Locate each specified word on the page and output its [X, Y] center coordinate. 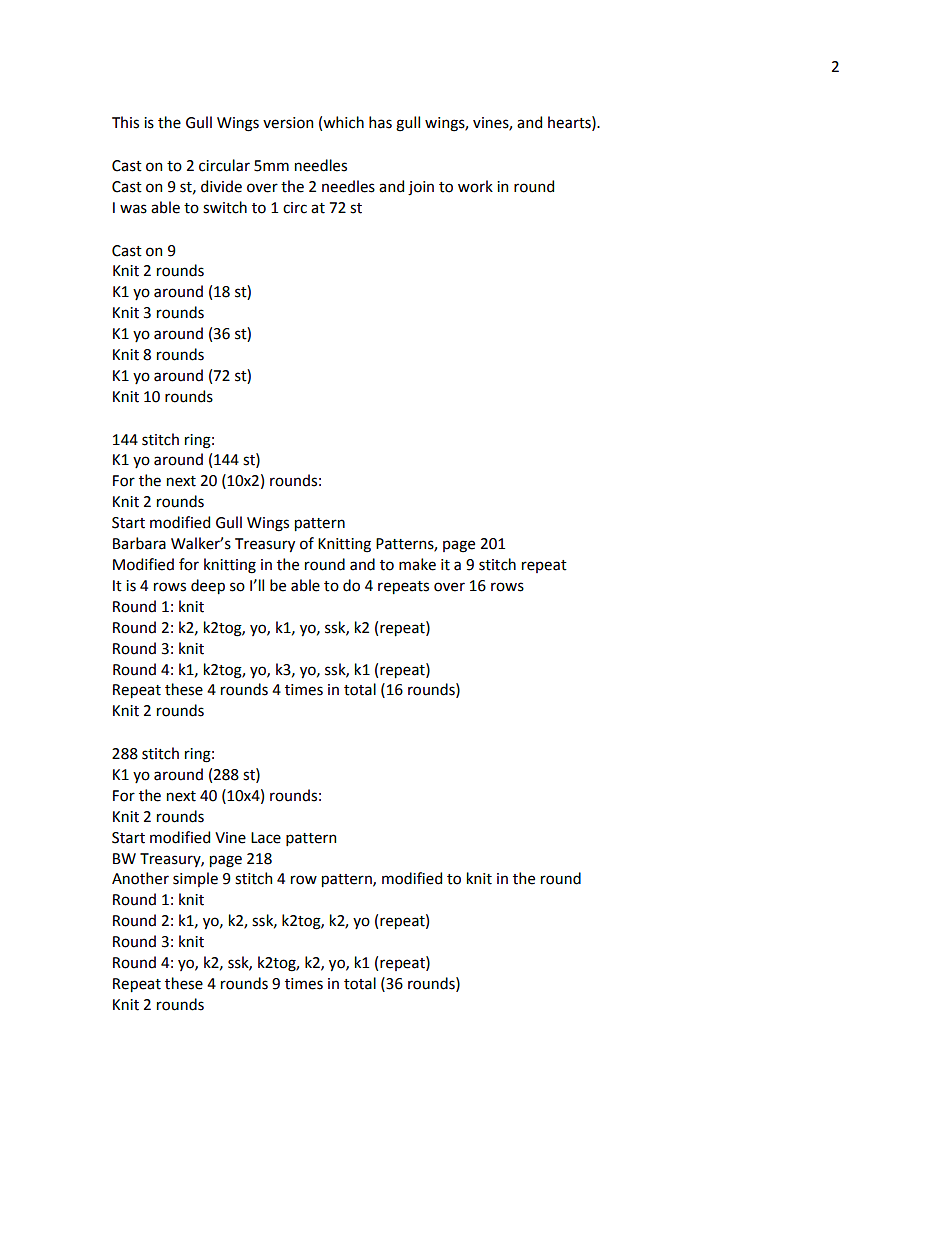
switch [225, 207]
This [125, 122]
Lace [266, 838]
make [417, 564]
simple [195, 879]
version [288, 123]
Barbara [139, 543]
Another [140, 878]
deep [208, 586]
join [421, 188]
